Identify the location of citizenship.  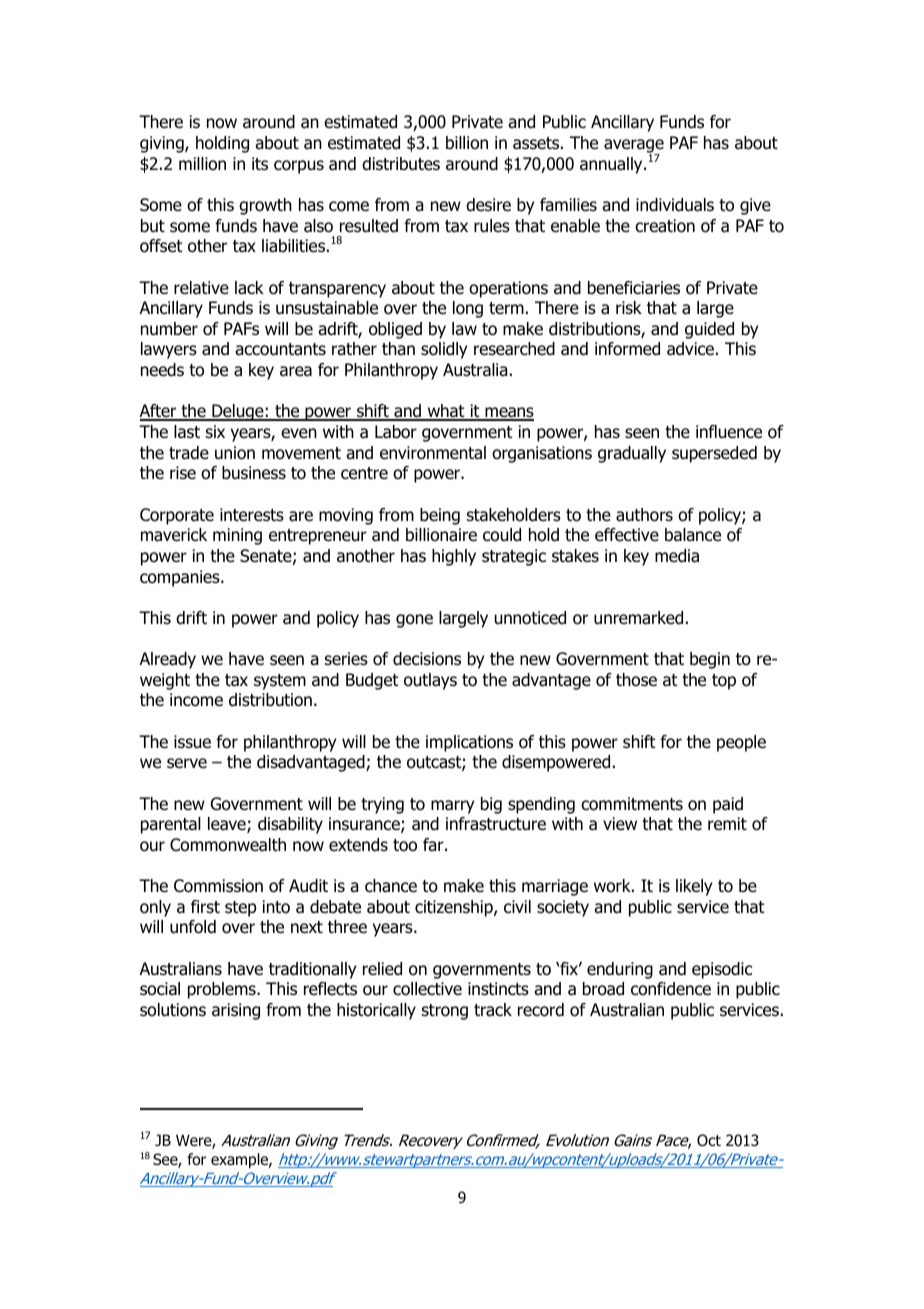
(455, 908).
